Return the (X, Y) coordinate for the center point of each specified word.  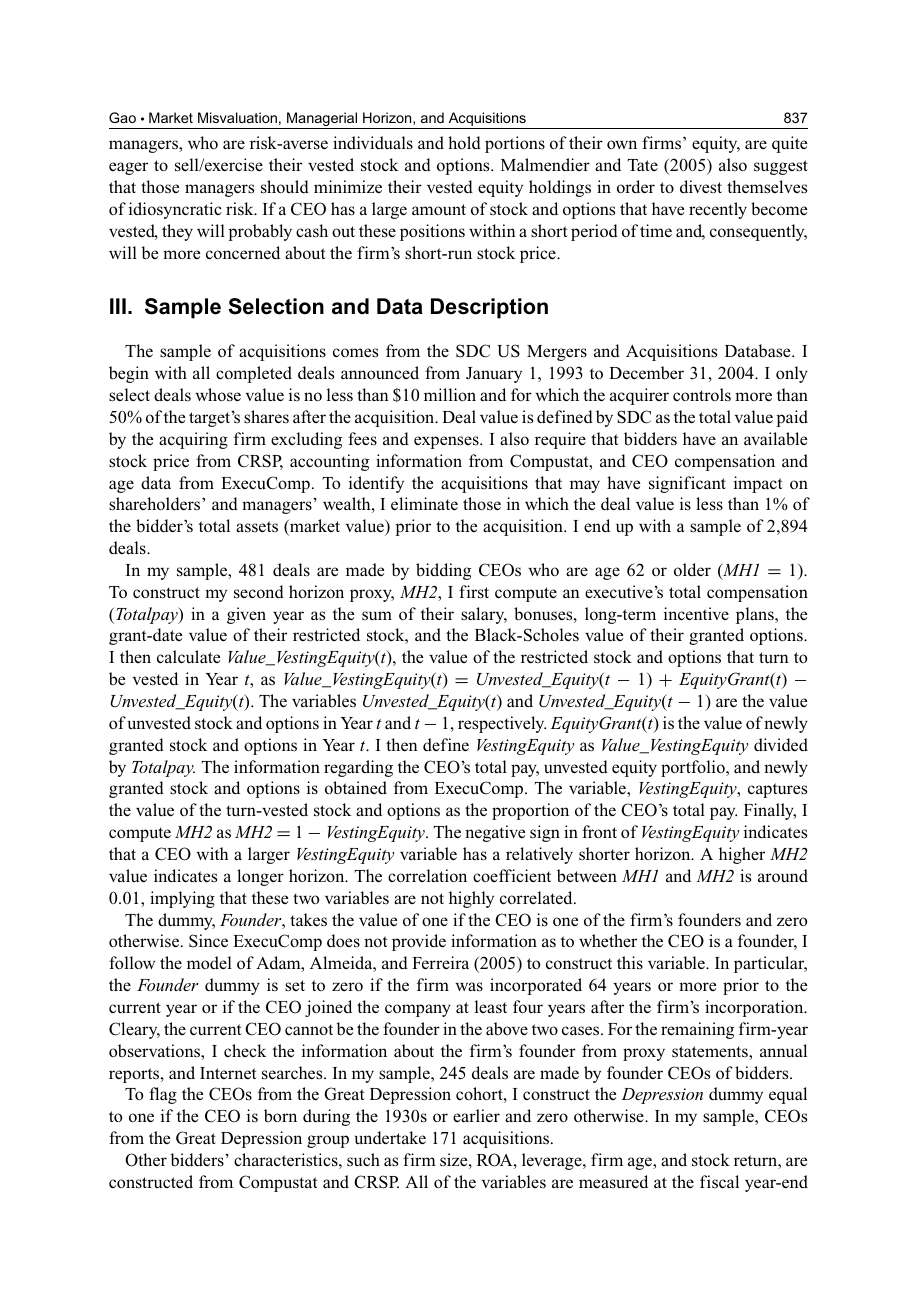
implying (182, 899)
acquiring (193, 440)
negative (495, 833)
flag (163, 1095)
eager (128, 168)
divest (701, 187)
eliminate (424, 504)
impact (758, 484)
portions (515, 144)
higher (742, 855)
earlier (476, 1116)
